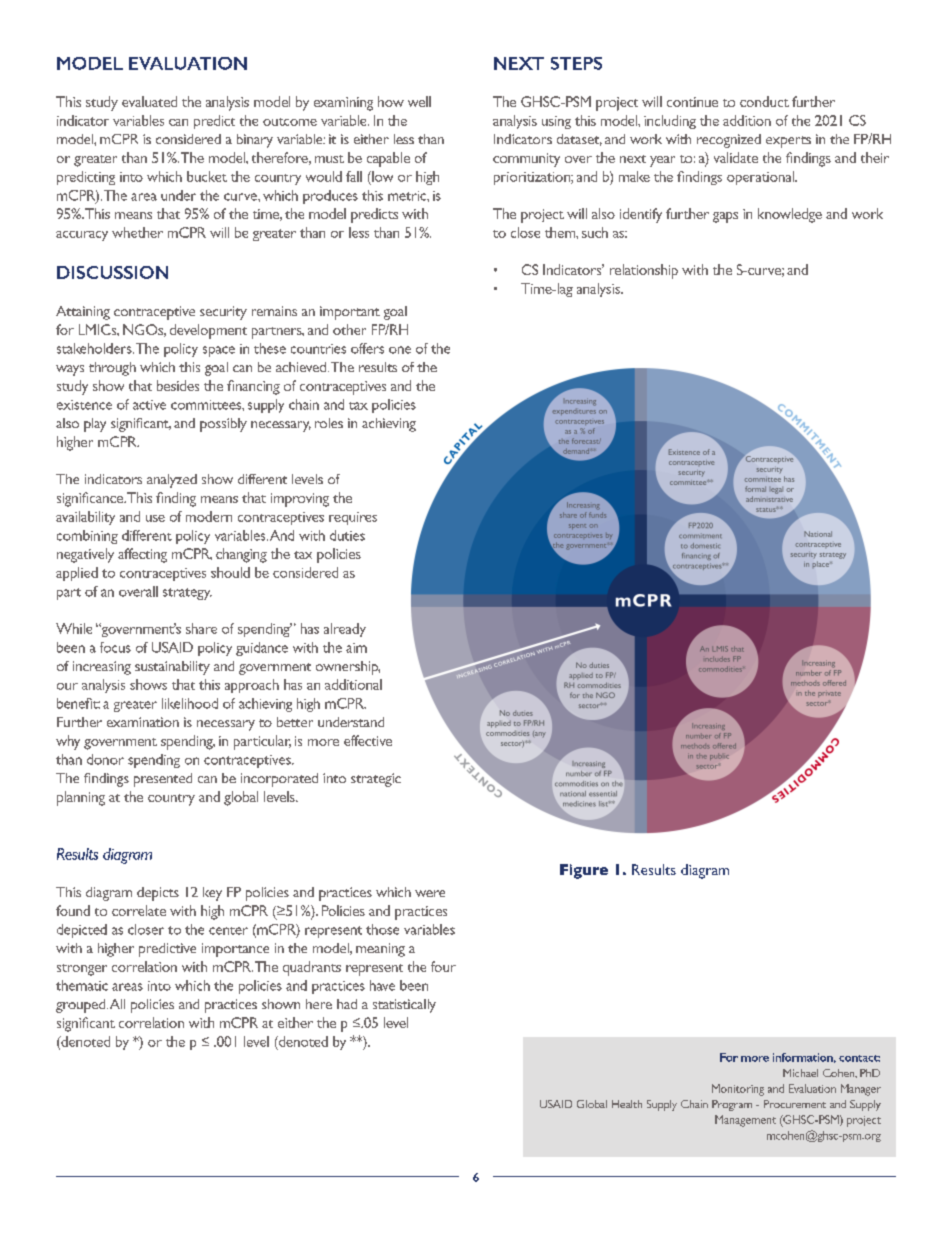 The width and height of the document is (952, 1233). Describe the element at coordinates (345, 630) in the document. I see `already` at that location.
